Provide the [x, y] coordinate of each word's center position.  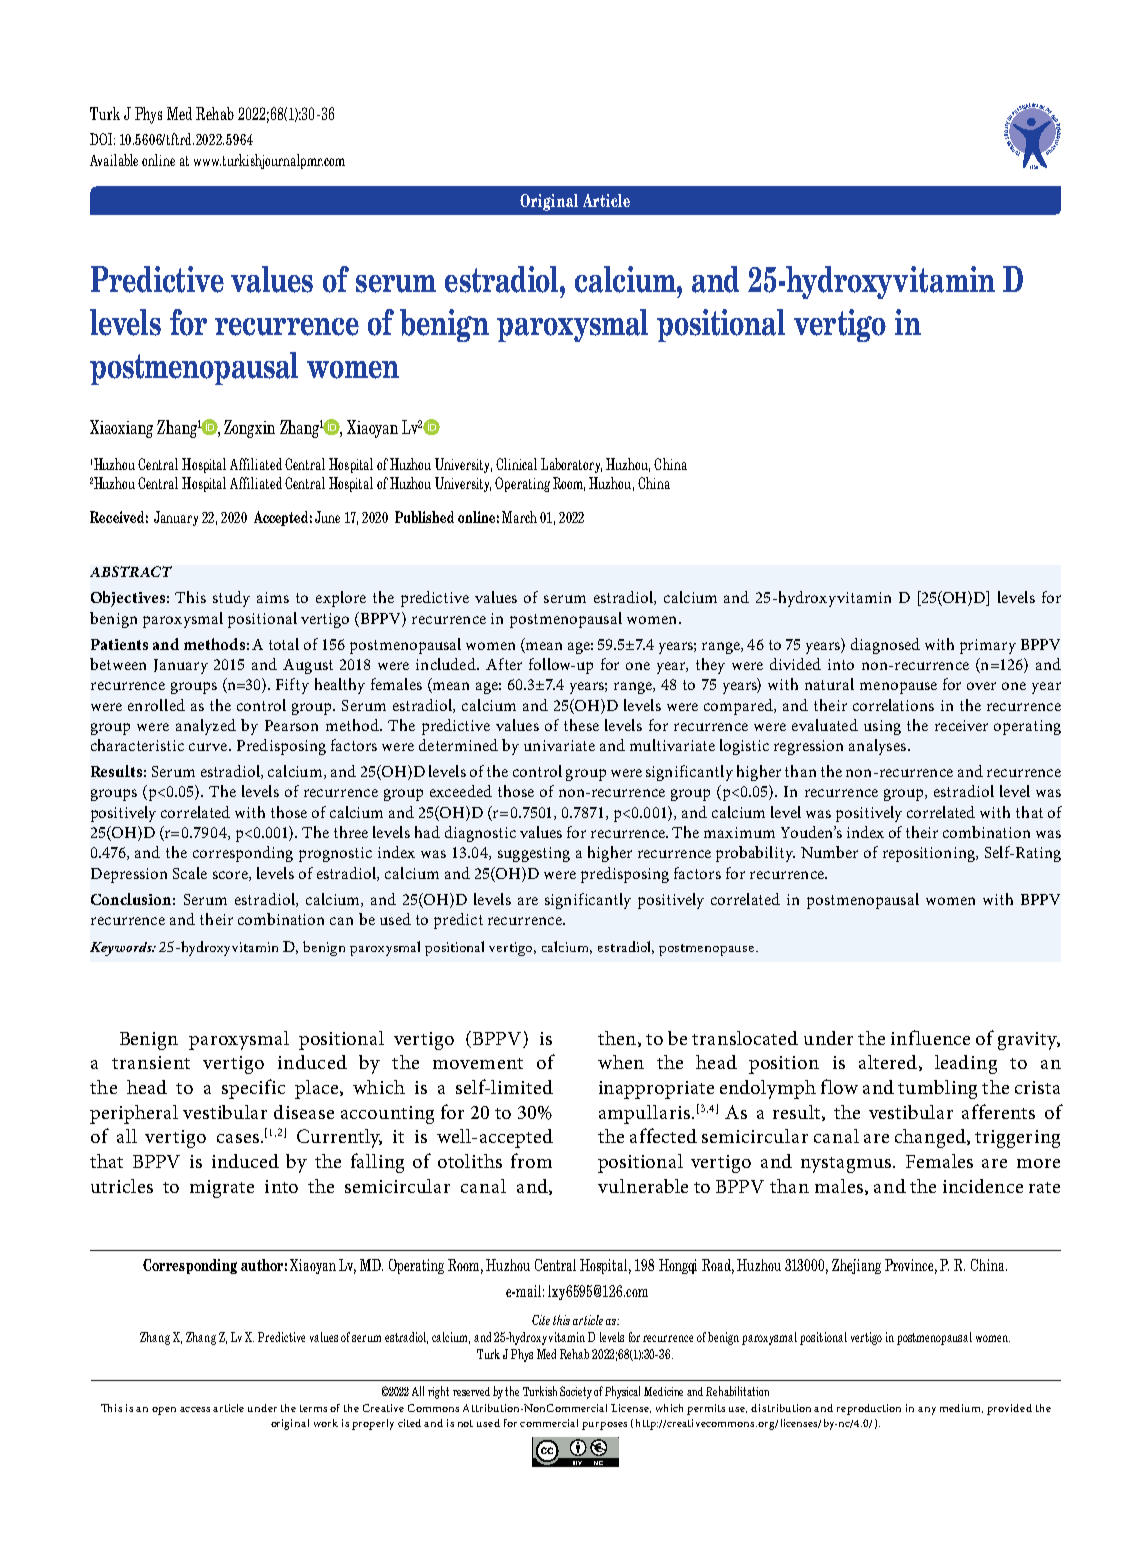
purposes [604, 1426]
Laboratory [571, 465]
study [231, 599]
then [618, 1039]
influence [930, 1037]
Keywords [122, 949]
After [504, 664]
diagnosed [885, 646]
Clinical [516, 464]
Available [114, 160]
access [195, 1409]
